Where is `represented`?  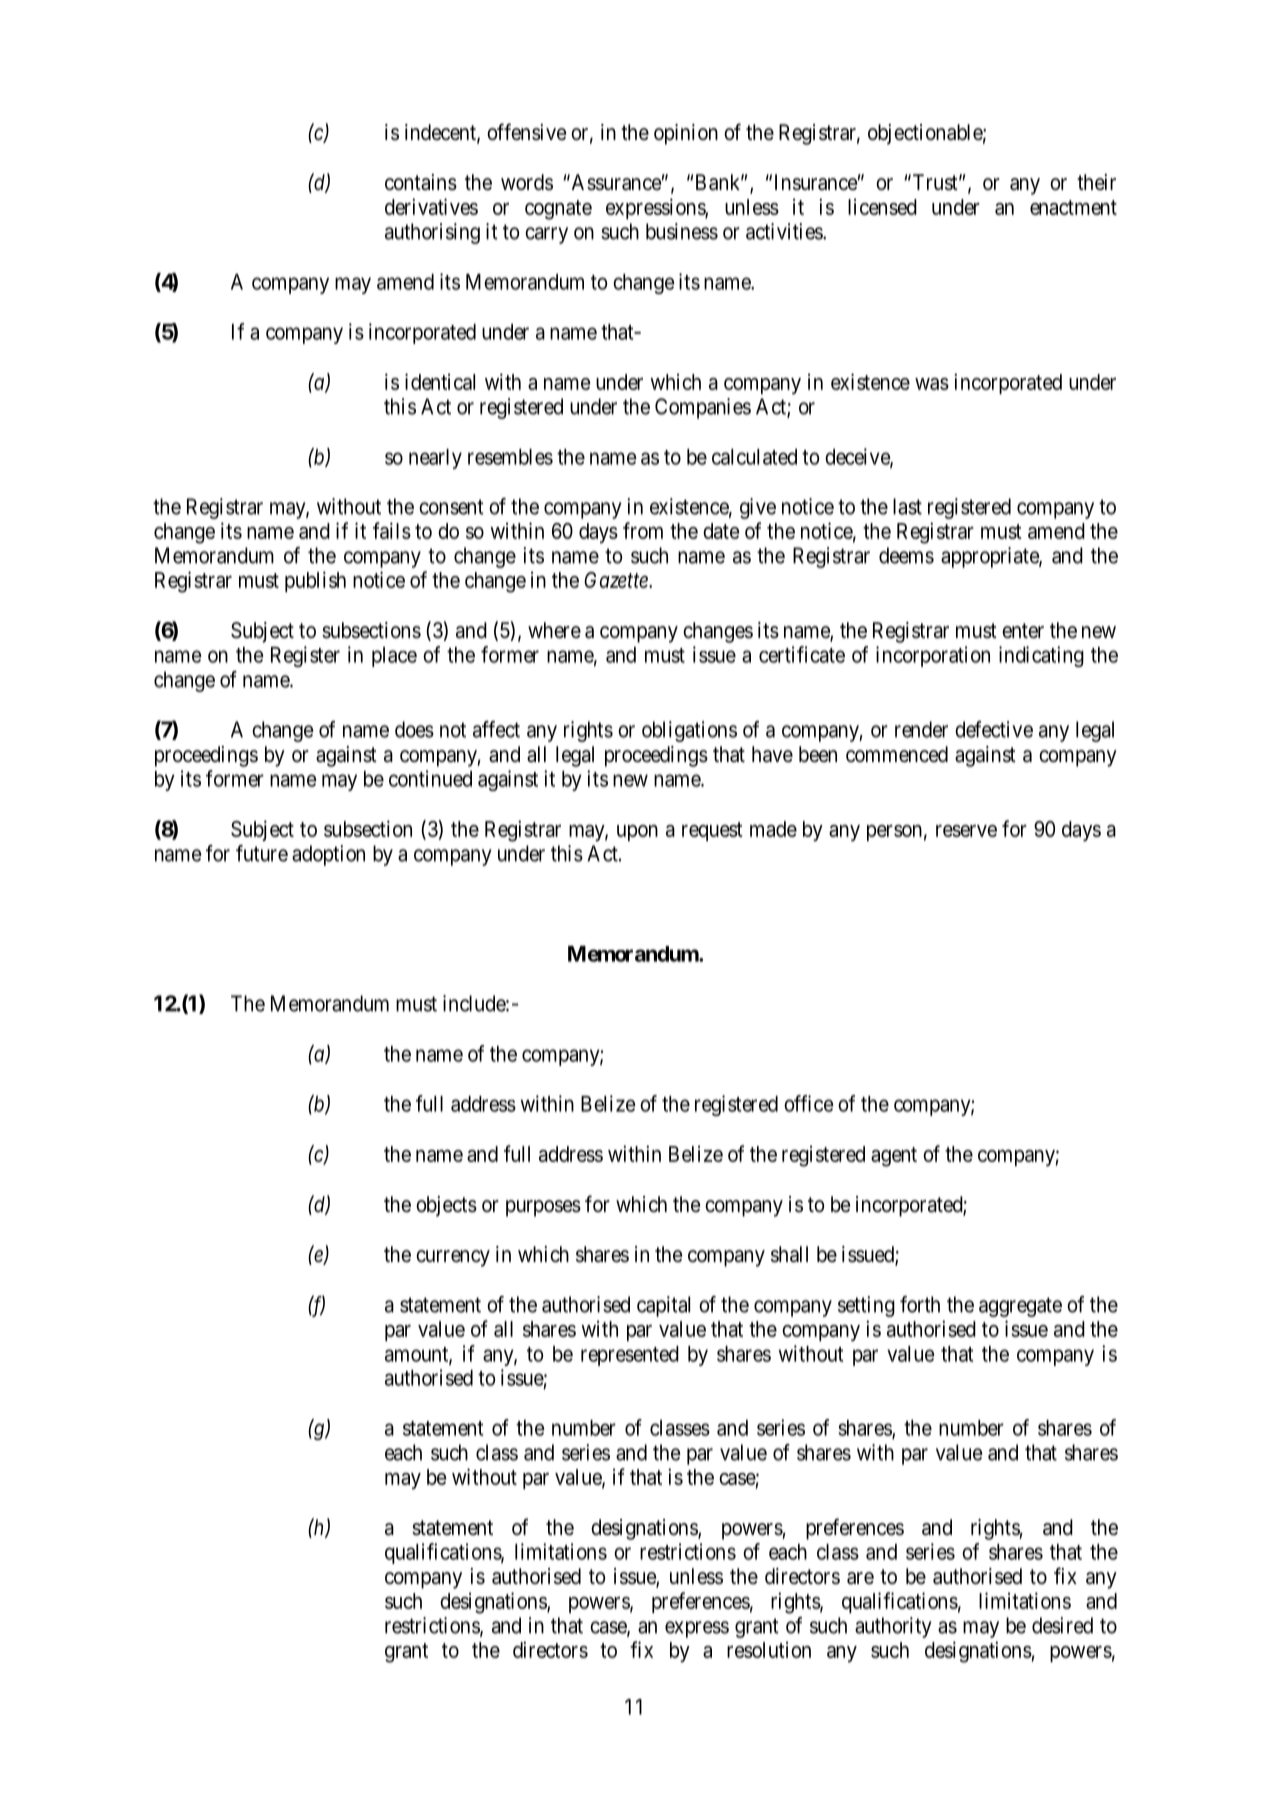 represented is located at coordinates (630, 1356).
